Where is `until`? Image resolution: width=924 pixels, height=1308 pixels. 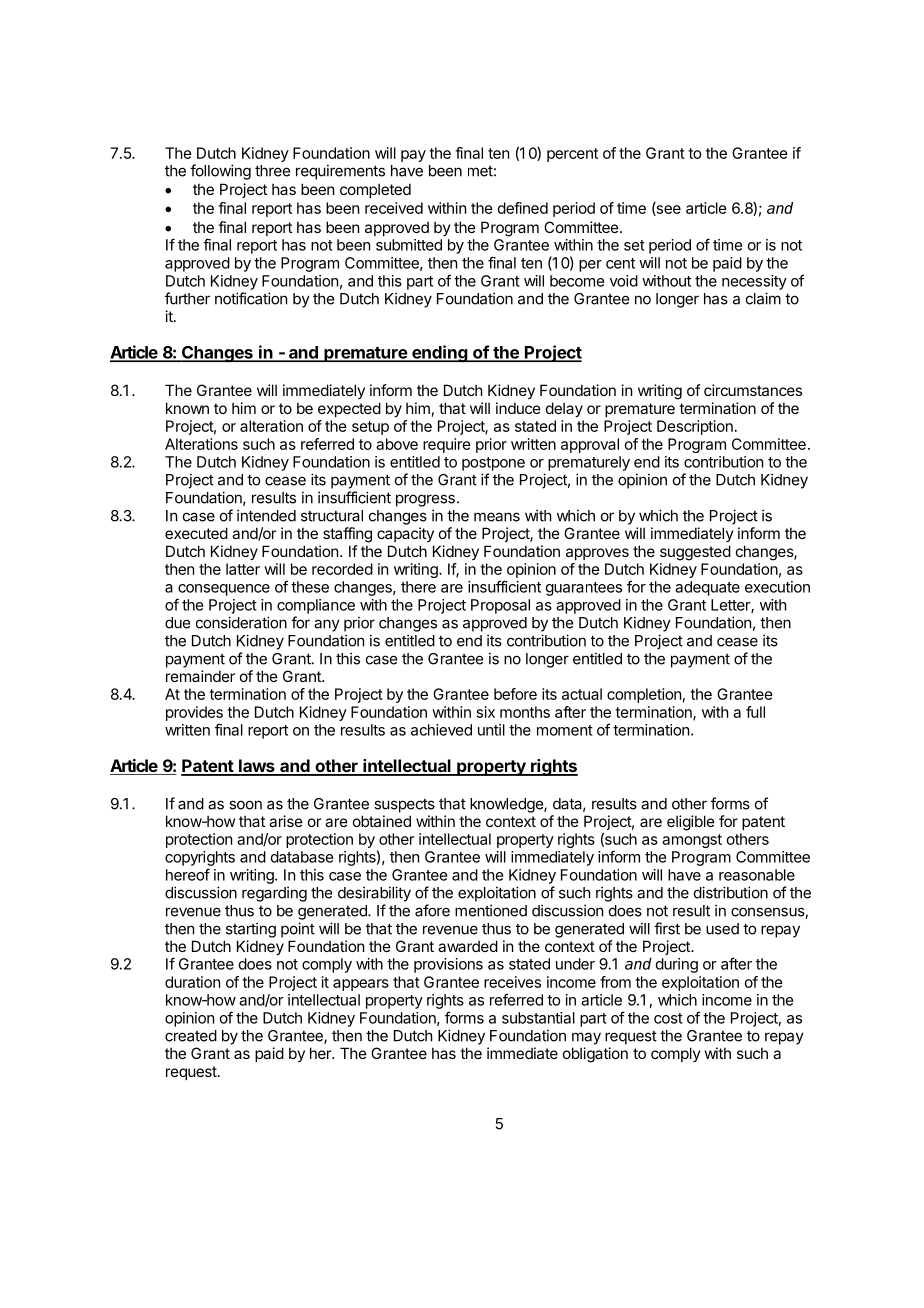 until is located at coordinates (491, 730).
